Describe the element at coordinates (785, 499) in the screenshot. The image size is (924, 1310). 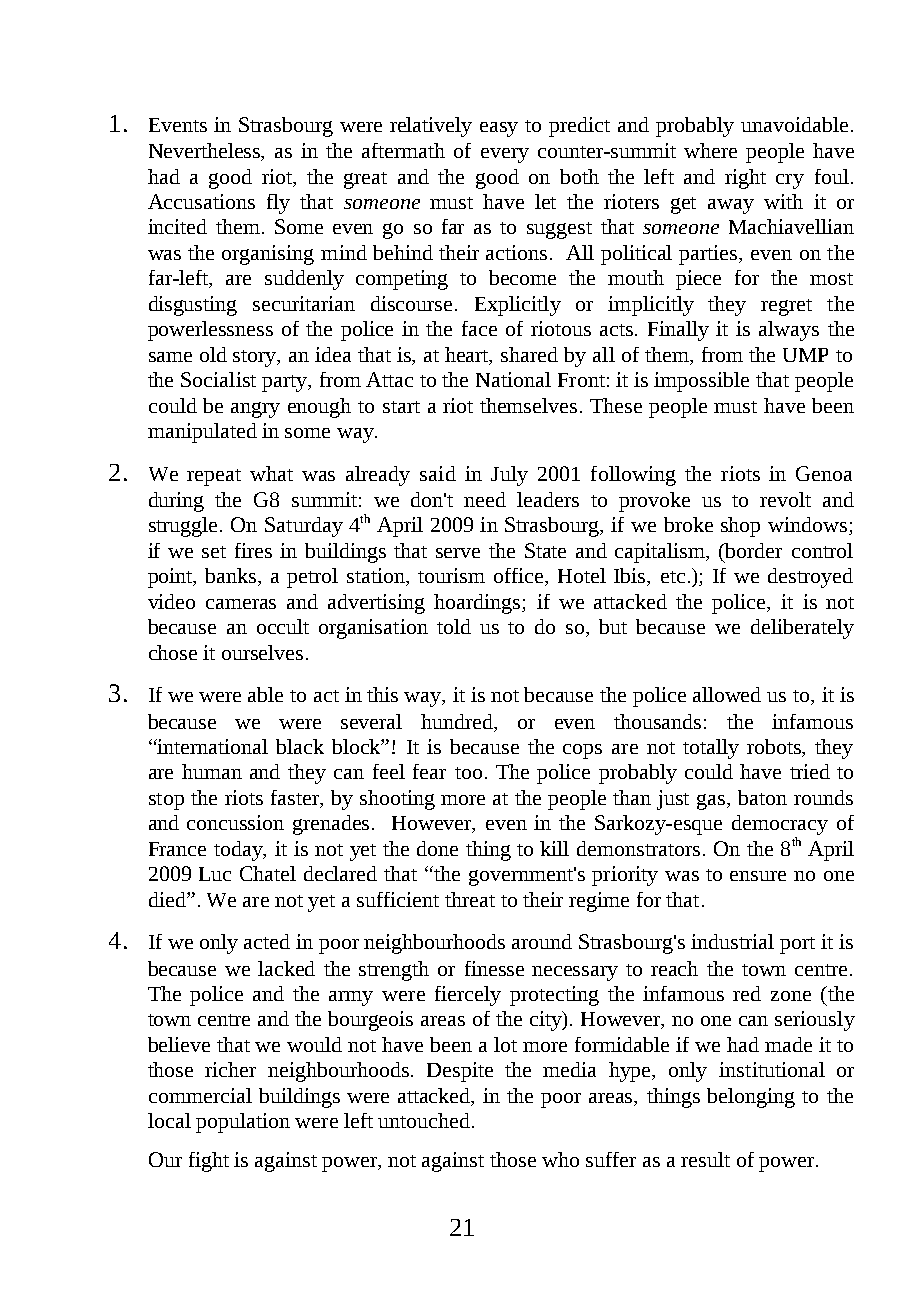
I see `revolt` at that location.
